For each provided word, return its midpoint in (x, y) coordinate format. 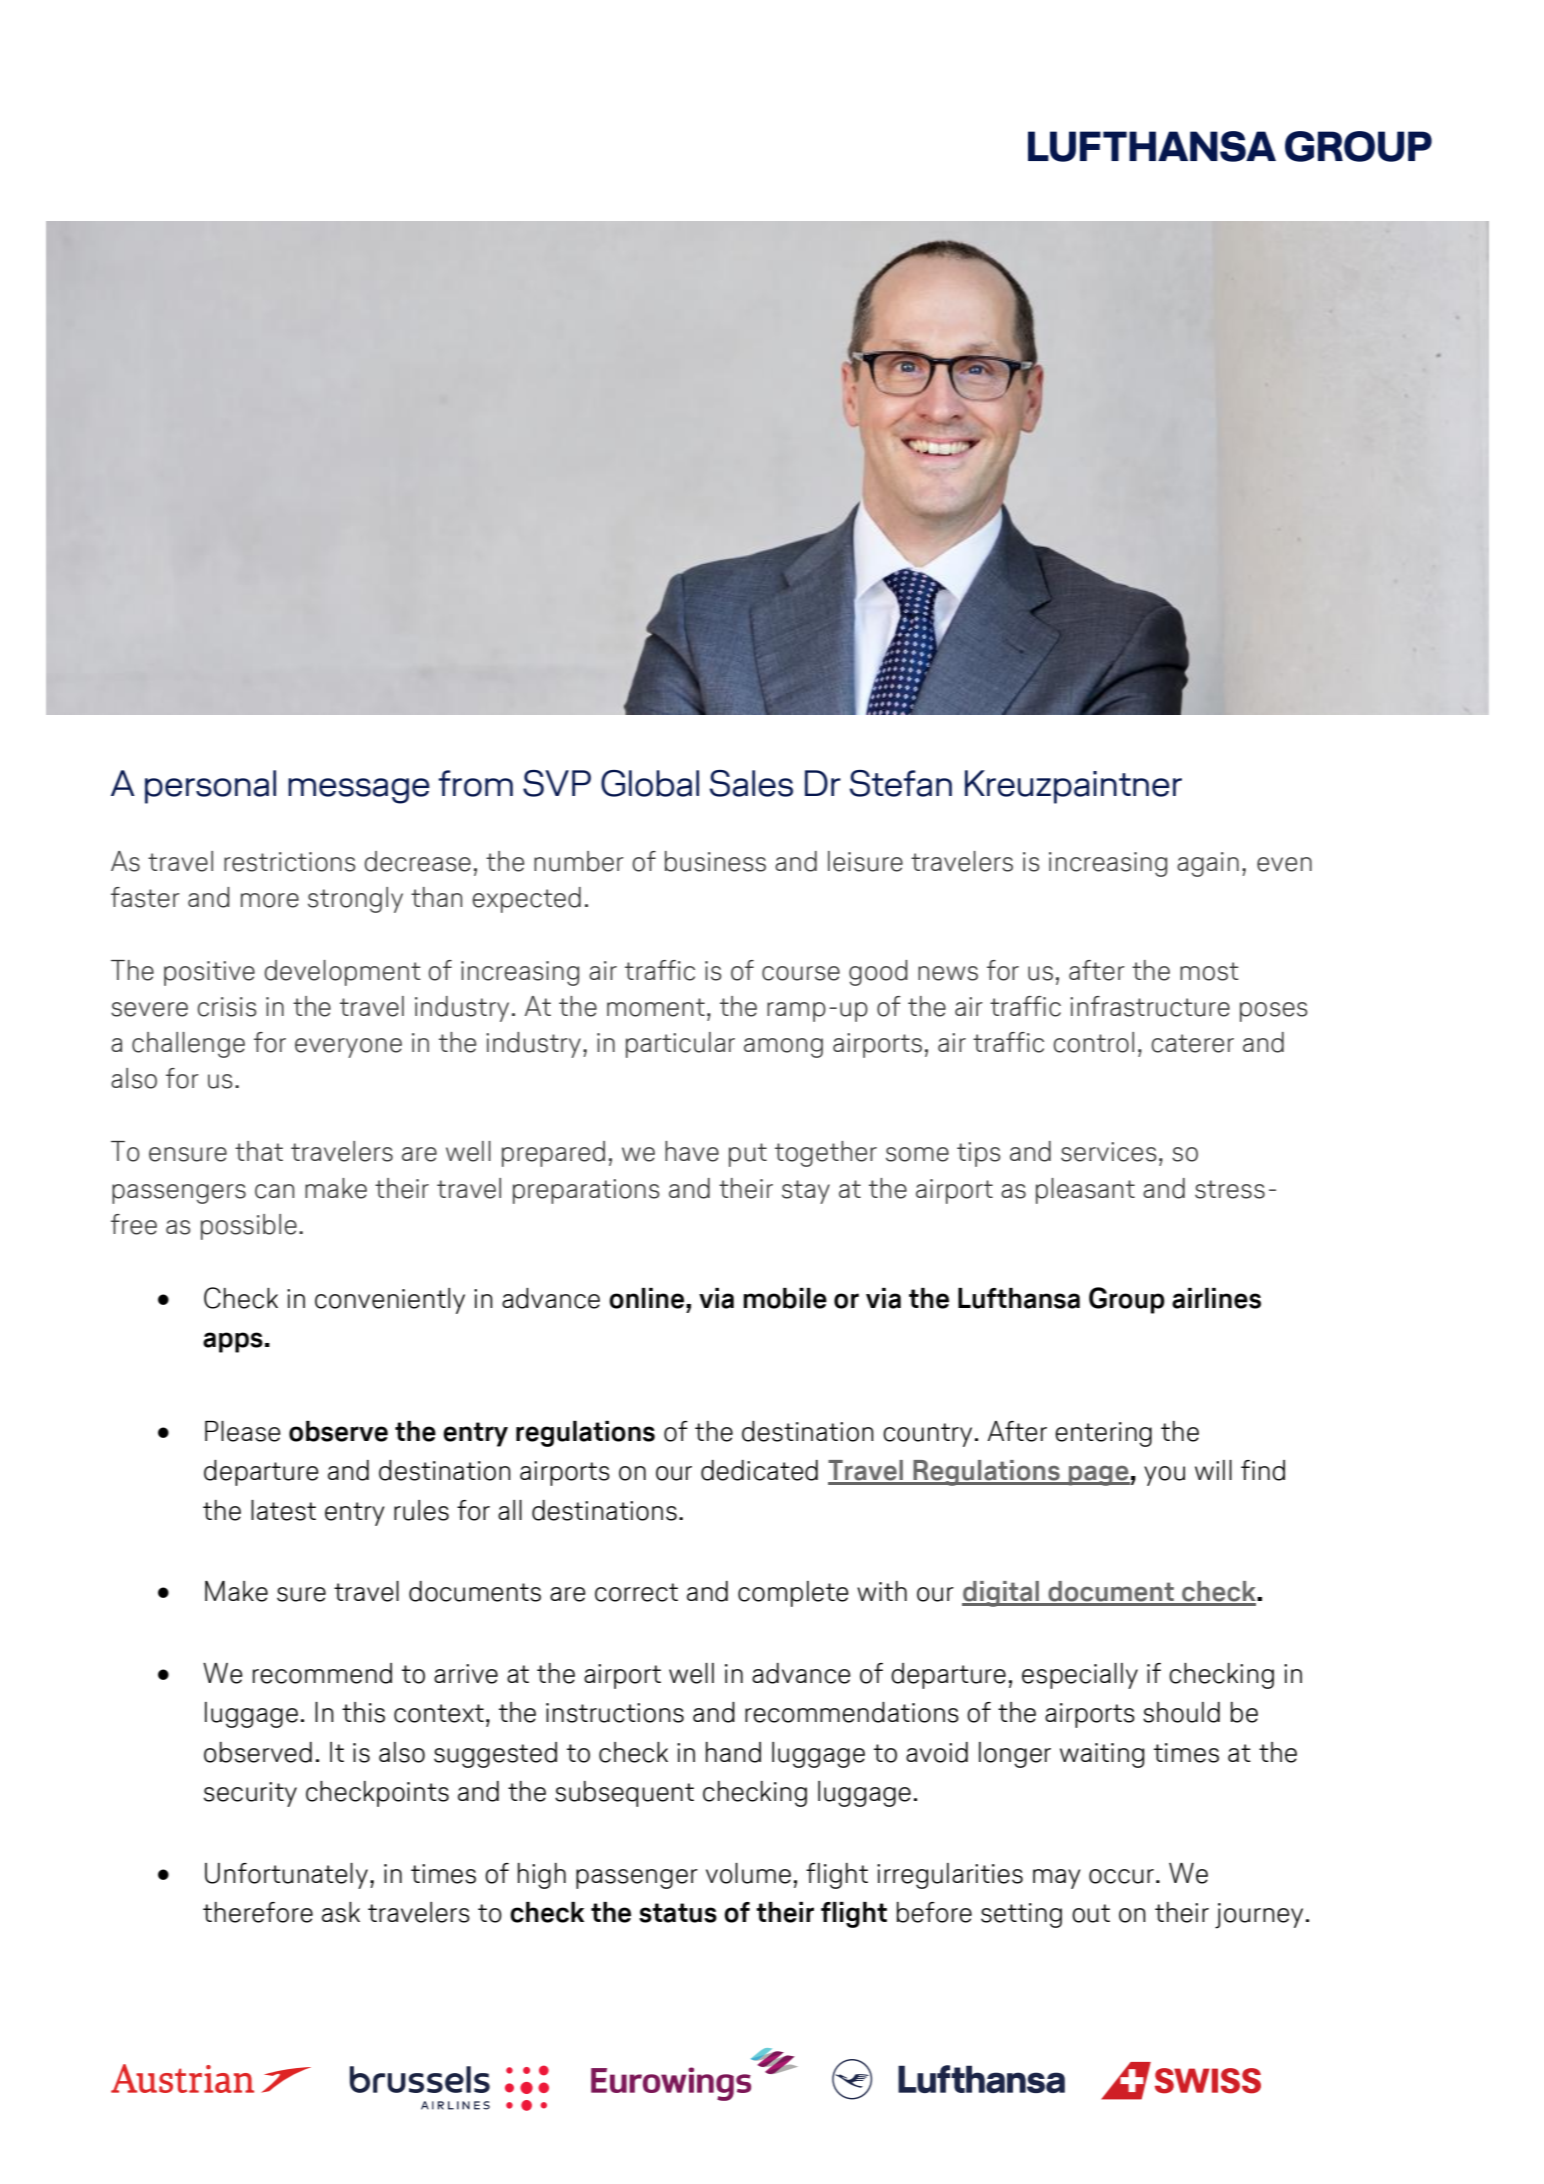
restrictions (290, 862)
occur (1121, 1876)
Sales (751, 783)
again (1208, 864)
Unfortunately (286, 1876)
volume (748, 1873)
